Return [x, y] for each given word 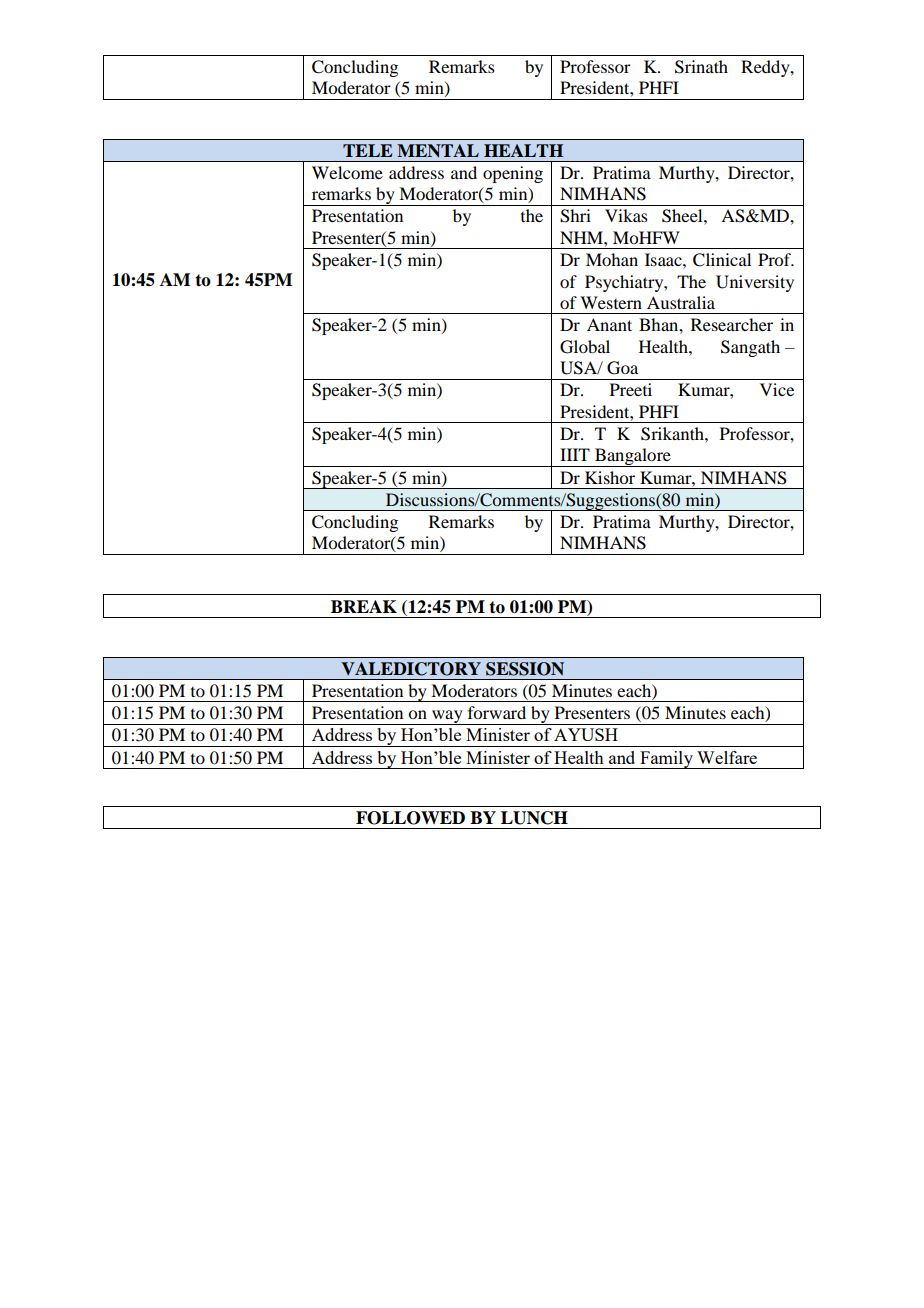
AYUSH [586, 734]
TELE [367, 150]
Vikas [626, 215]
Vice [777, 389]
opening [513, 174]
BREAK [364, 606]
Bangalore [633, 457]
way [447, 717]
